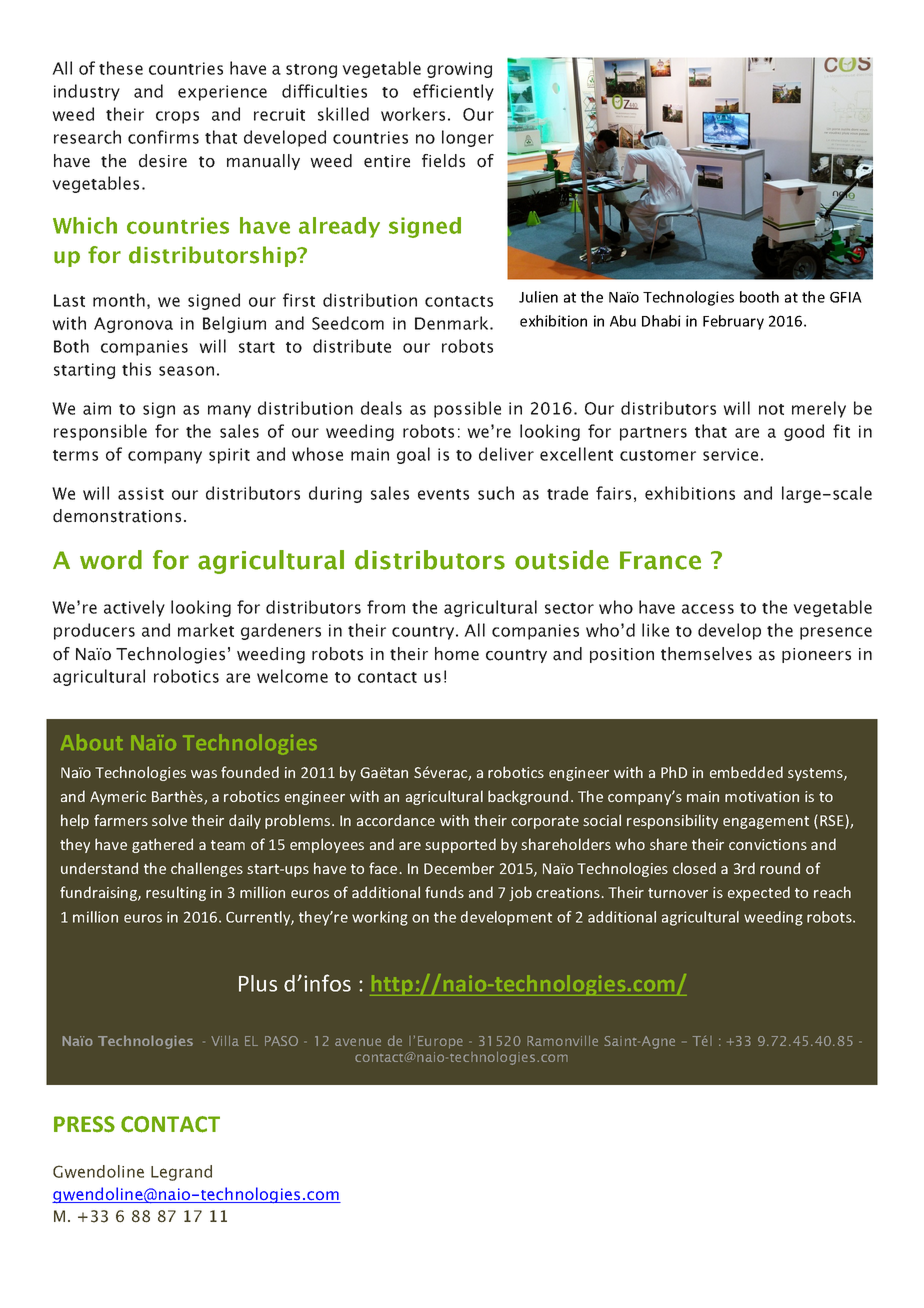 The image size is (924, 1308). What do you see at coordinates (538, 297) in the image?
I see `Julien` at bounding box center [538, 297].
